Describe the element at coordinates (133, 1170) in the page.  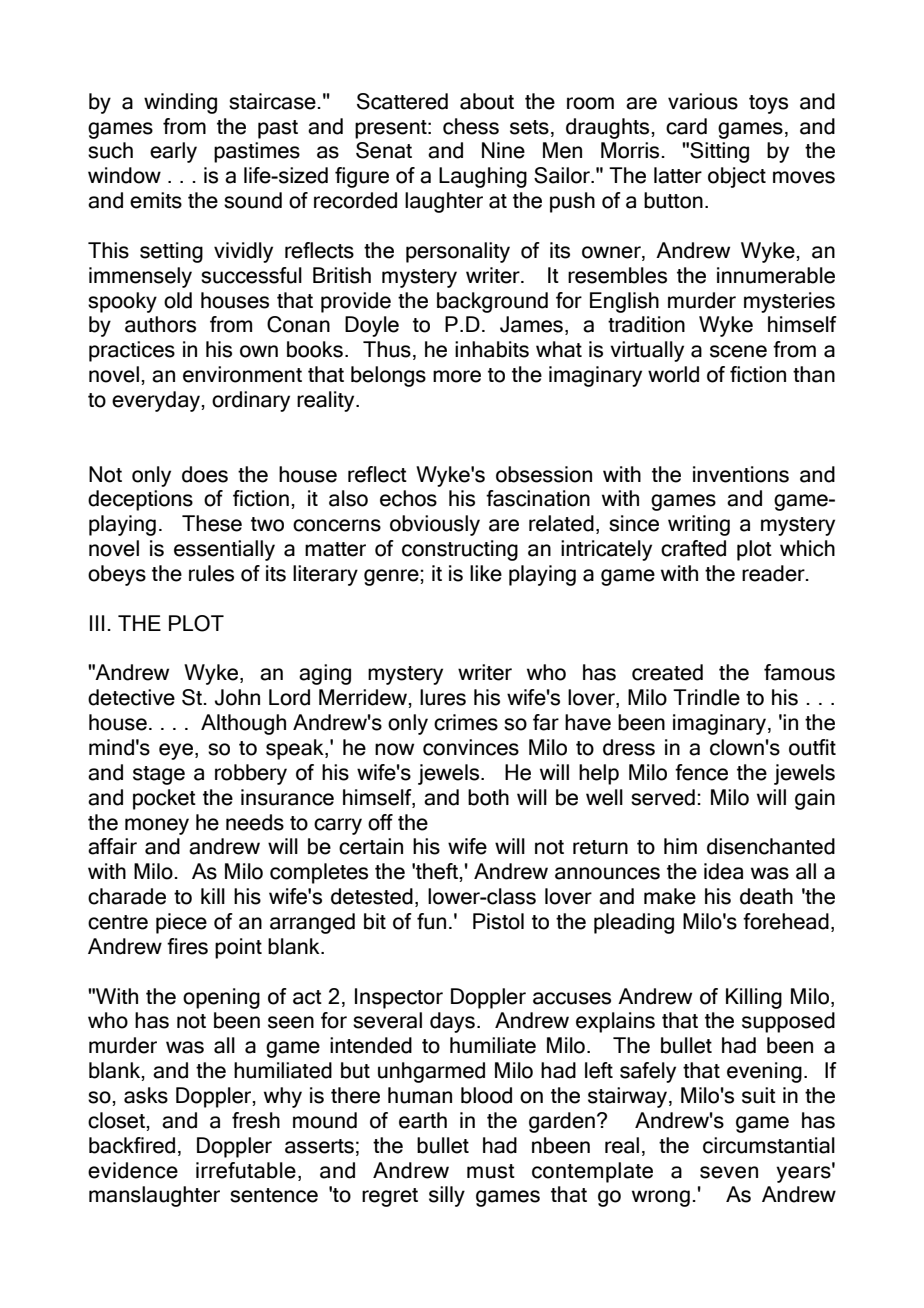
I see `evidence` at that location.
